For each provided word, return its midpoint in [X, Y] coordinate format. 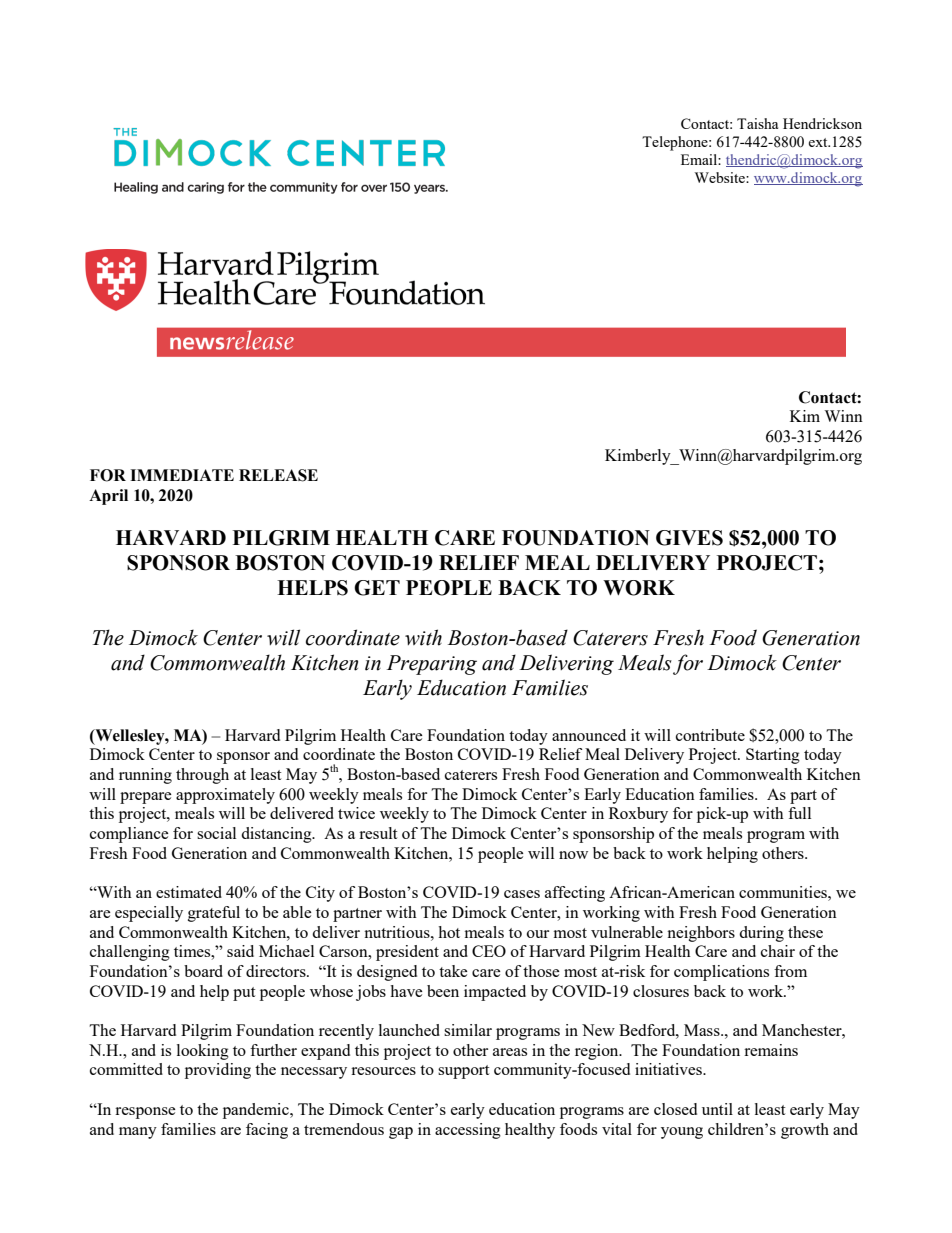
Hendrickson [822, 123]
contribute [710, 735]
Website [721, 177]
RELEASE [278, 475]
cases [522, 894]
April [108, 497]
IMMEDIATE [182, 475]
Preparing [432, 665]
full [799, 813]
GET [377, 588]
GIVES [689, 538]
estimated [189, 892]
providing [218, 1071]
